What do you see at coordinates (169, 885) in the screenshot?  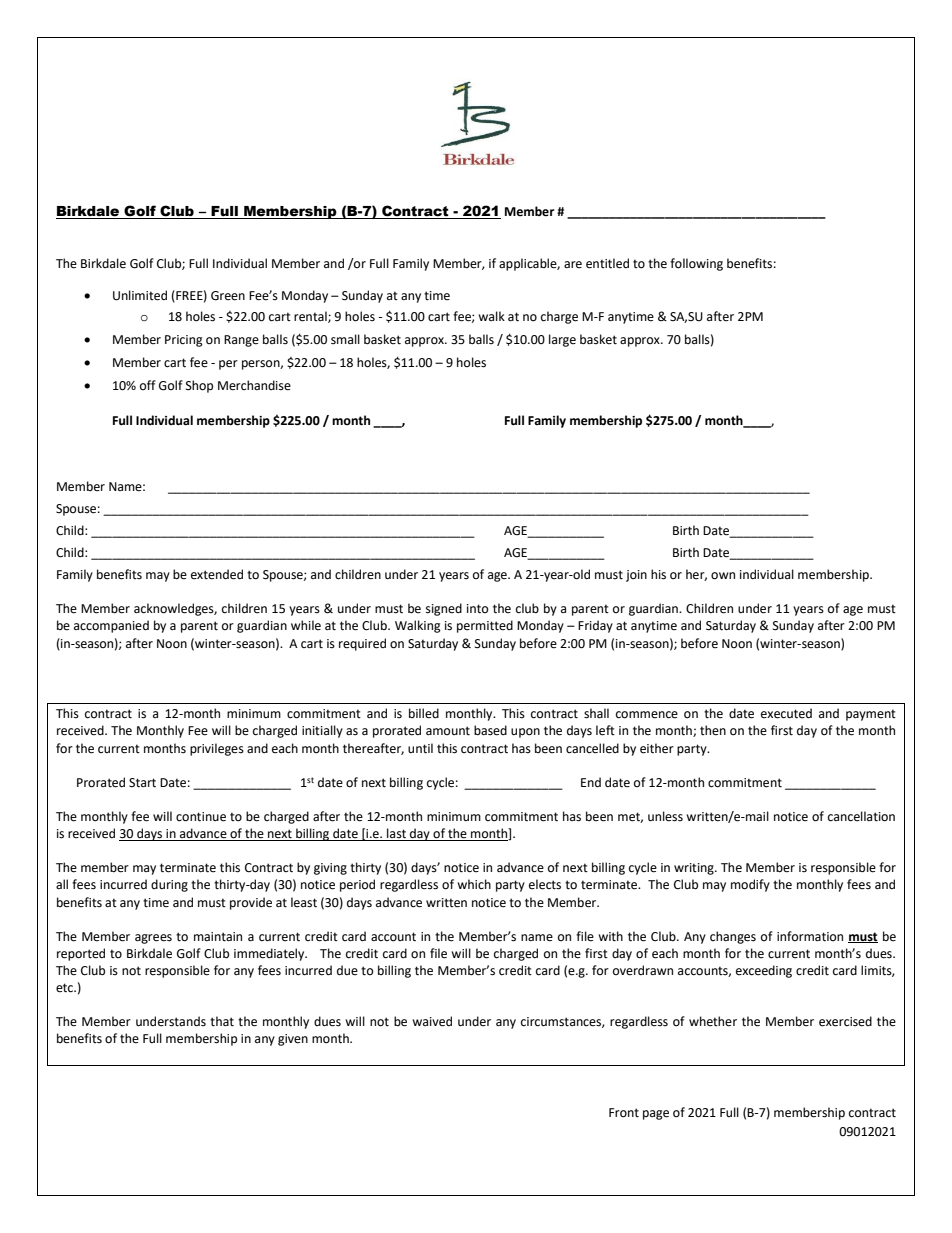 I see `during` at bounding box center [169, 885].
